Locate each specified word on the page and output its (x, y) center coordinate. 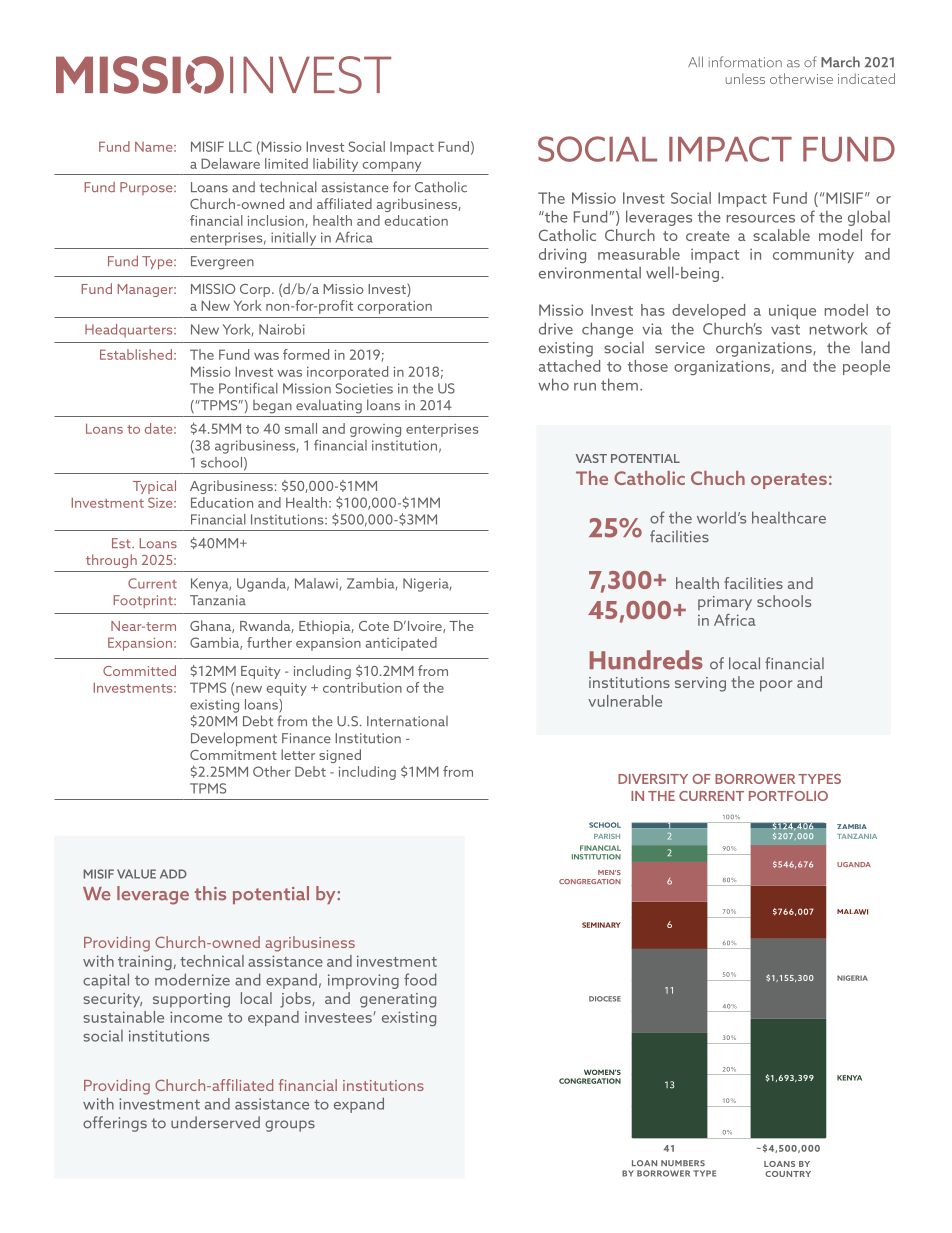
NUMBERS (683, 1163)
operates (789, 481)
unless (745, 78)
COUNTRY (788, 1174)
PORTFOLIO (788, 796)
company (391, 167)
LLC (240, 146)
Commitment (233, 755)
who (553, 384)
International (407, 721)
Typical (154, 487)
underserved (215, 1122)
